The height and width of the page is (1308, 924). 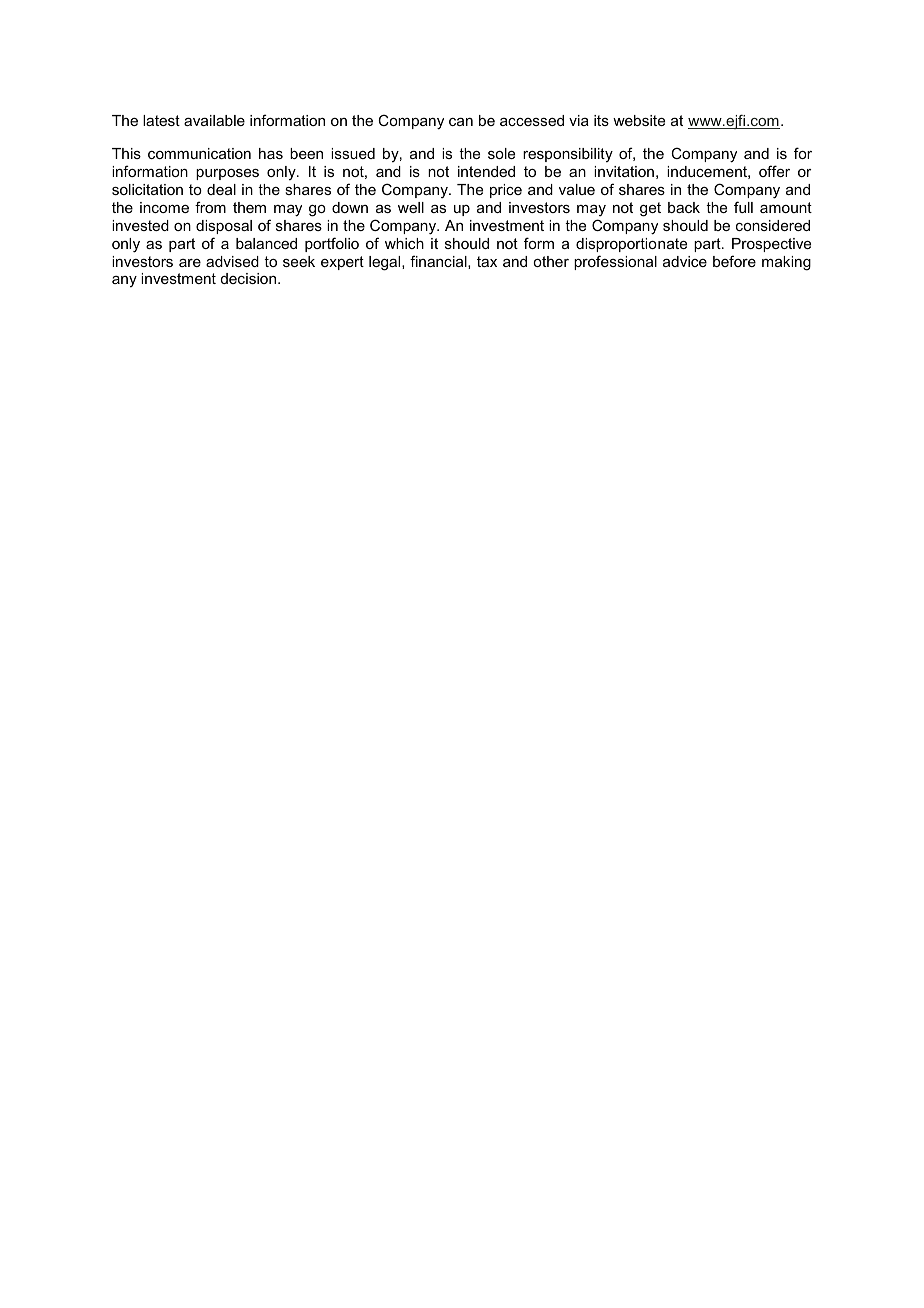 I want to click on which, so click(x=404, y=243).
